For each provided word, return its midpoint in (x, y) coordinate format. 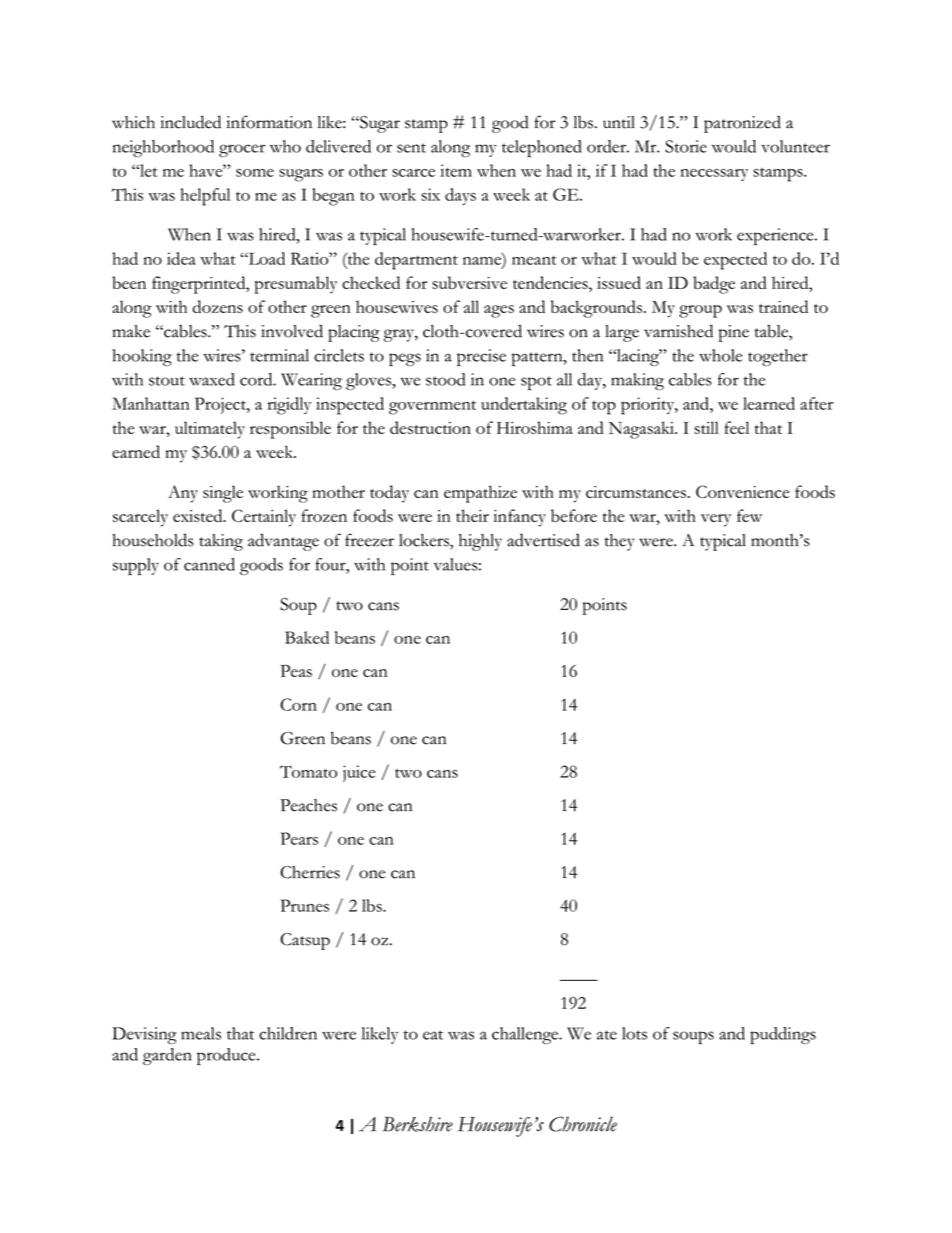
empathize (480, 494)
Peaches (308, 805)
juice (359, 773)
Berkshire (417, 1124)
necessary (714, 175)
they (619, 542)
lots (634, 1033)
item (456, 170)
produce (227, 1056)
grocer (242, 150)
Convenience (742, 491)
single (223, 494)
